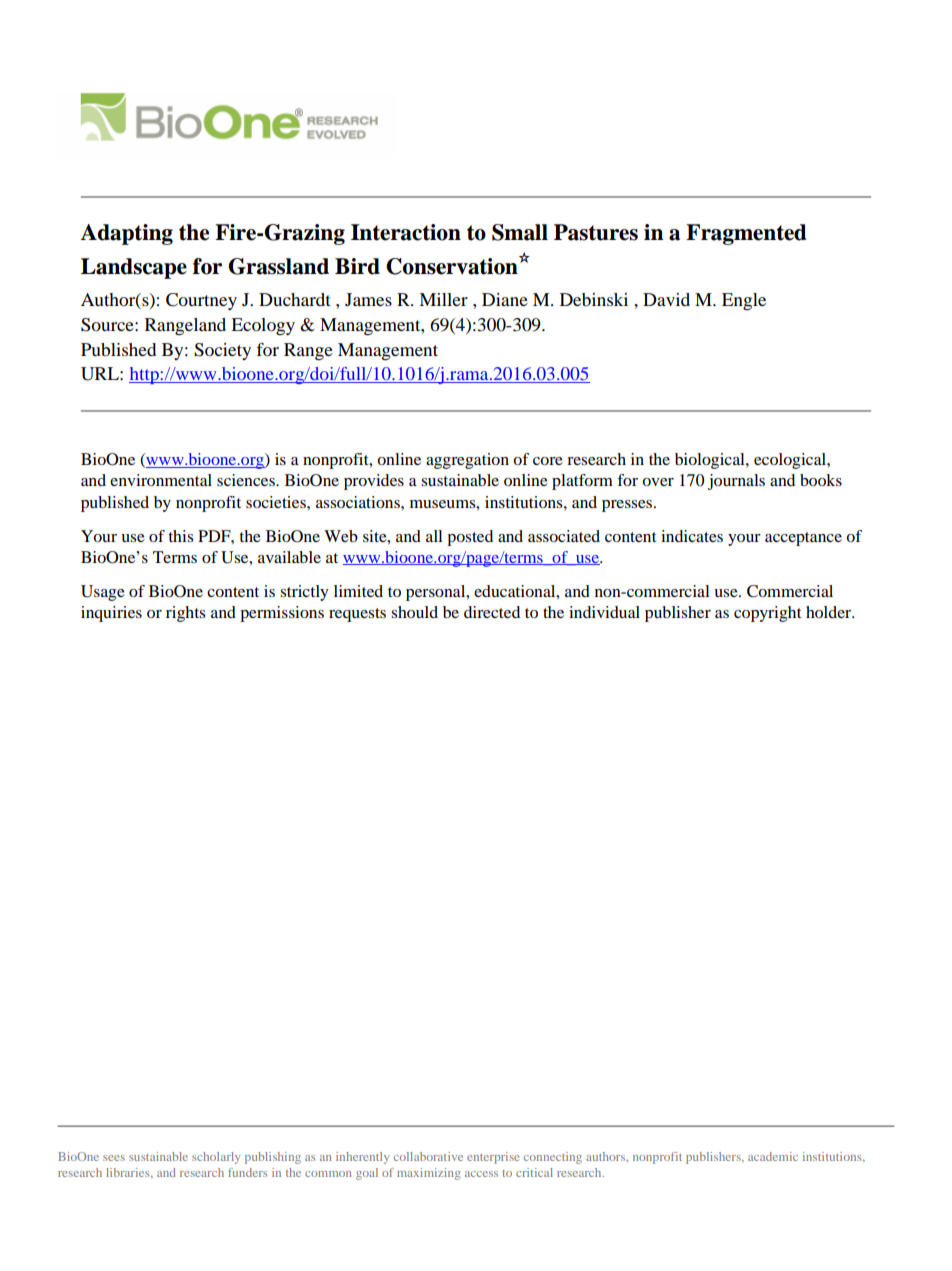 Image resolution: width=952 pixels, height=1271 pixels. Describe the element at coordinates (493, 1158) in the document. I see `enterprise` at that location.
